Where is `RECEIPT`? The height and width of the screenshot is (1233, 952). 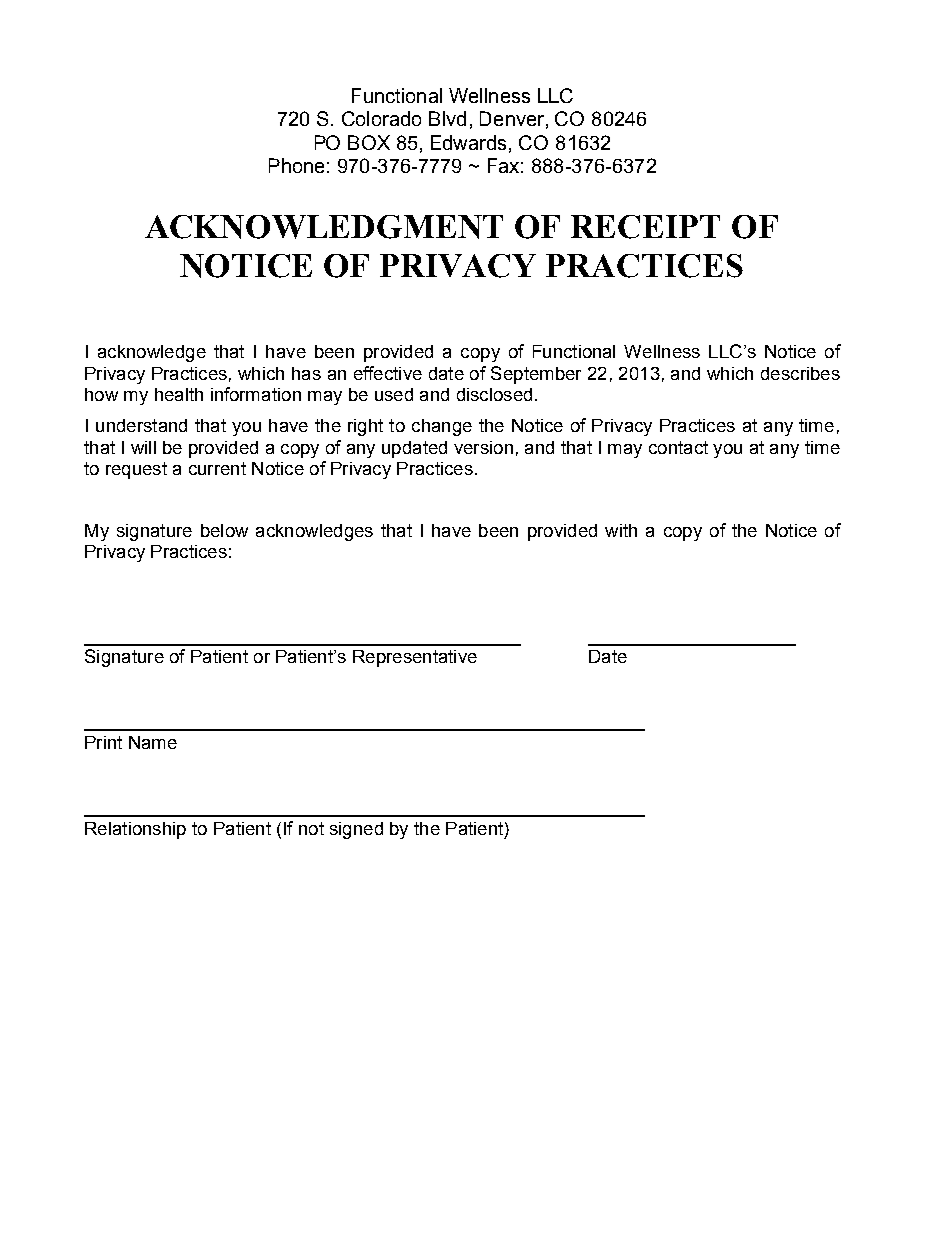
RECEIPT is located at coordinates (645, 227).
